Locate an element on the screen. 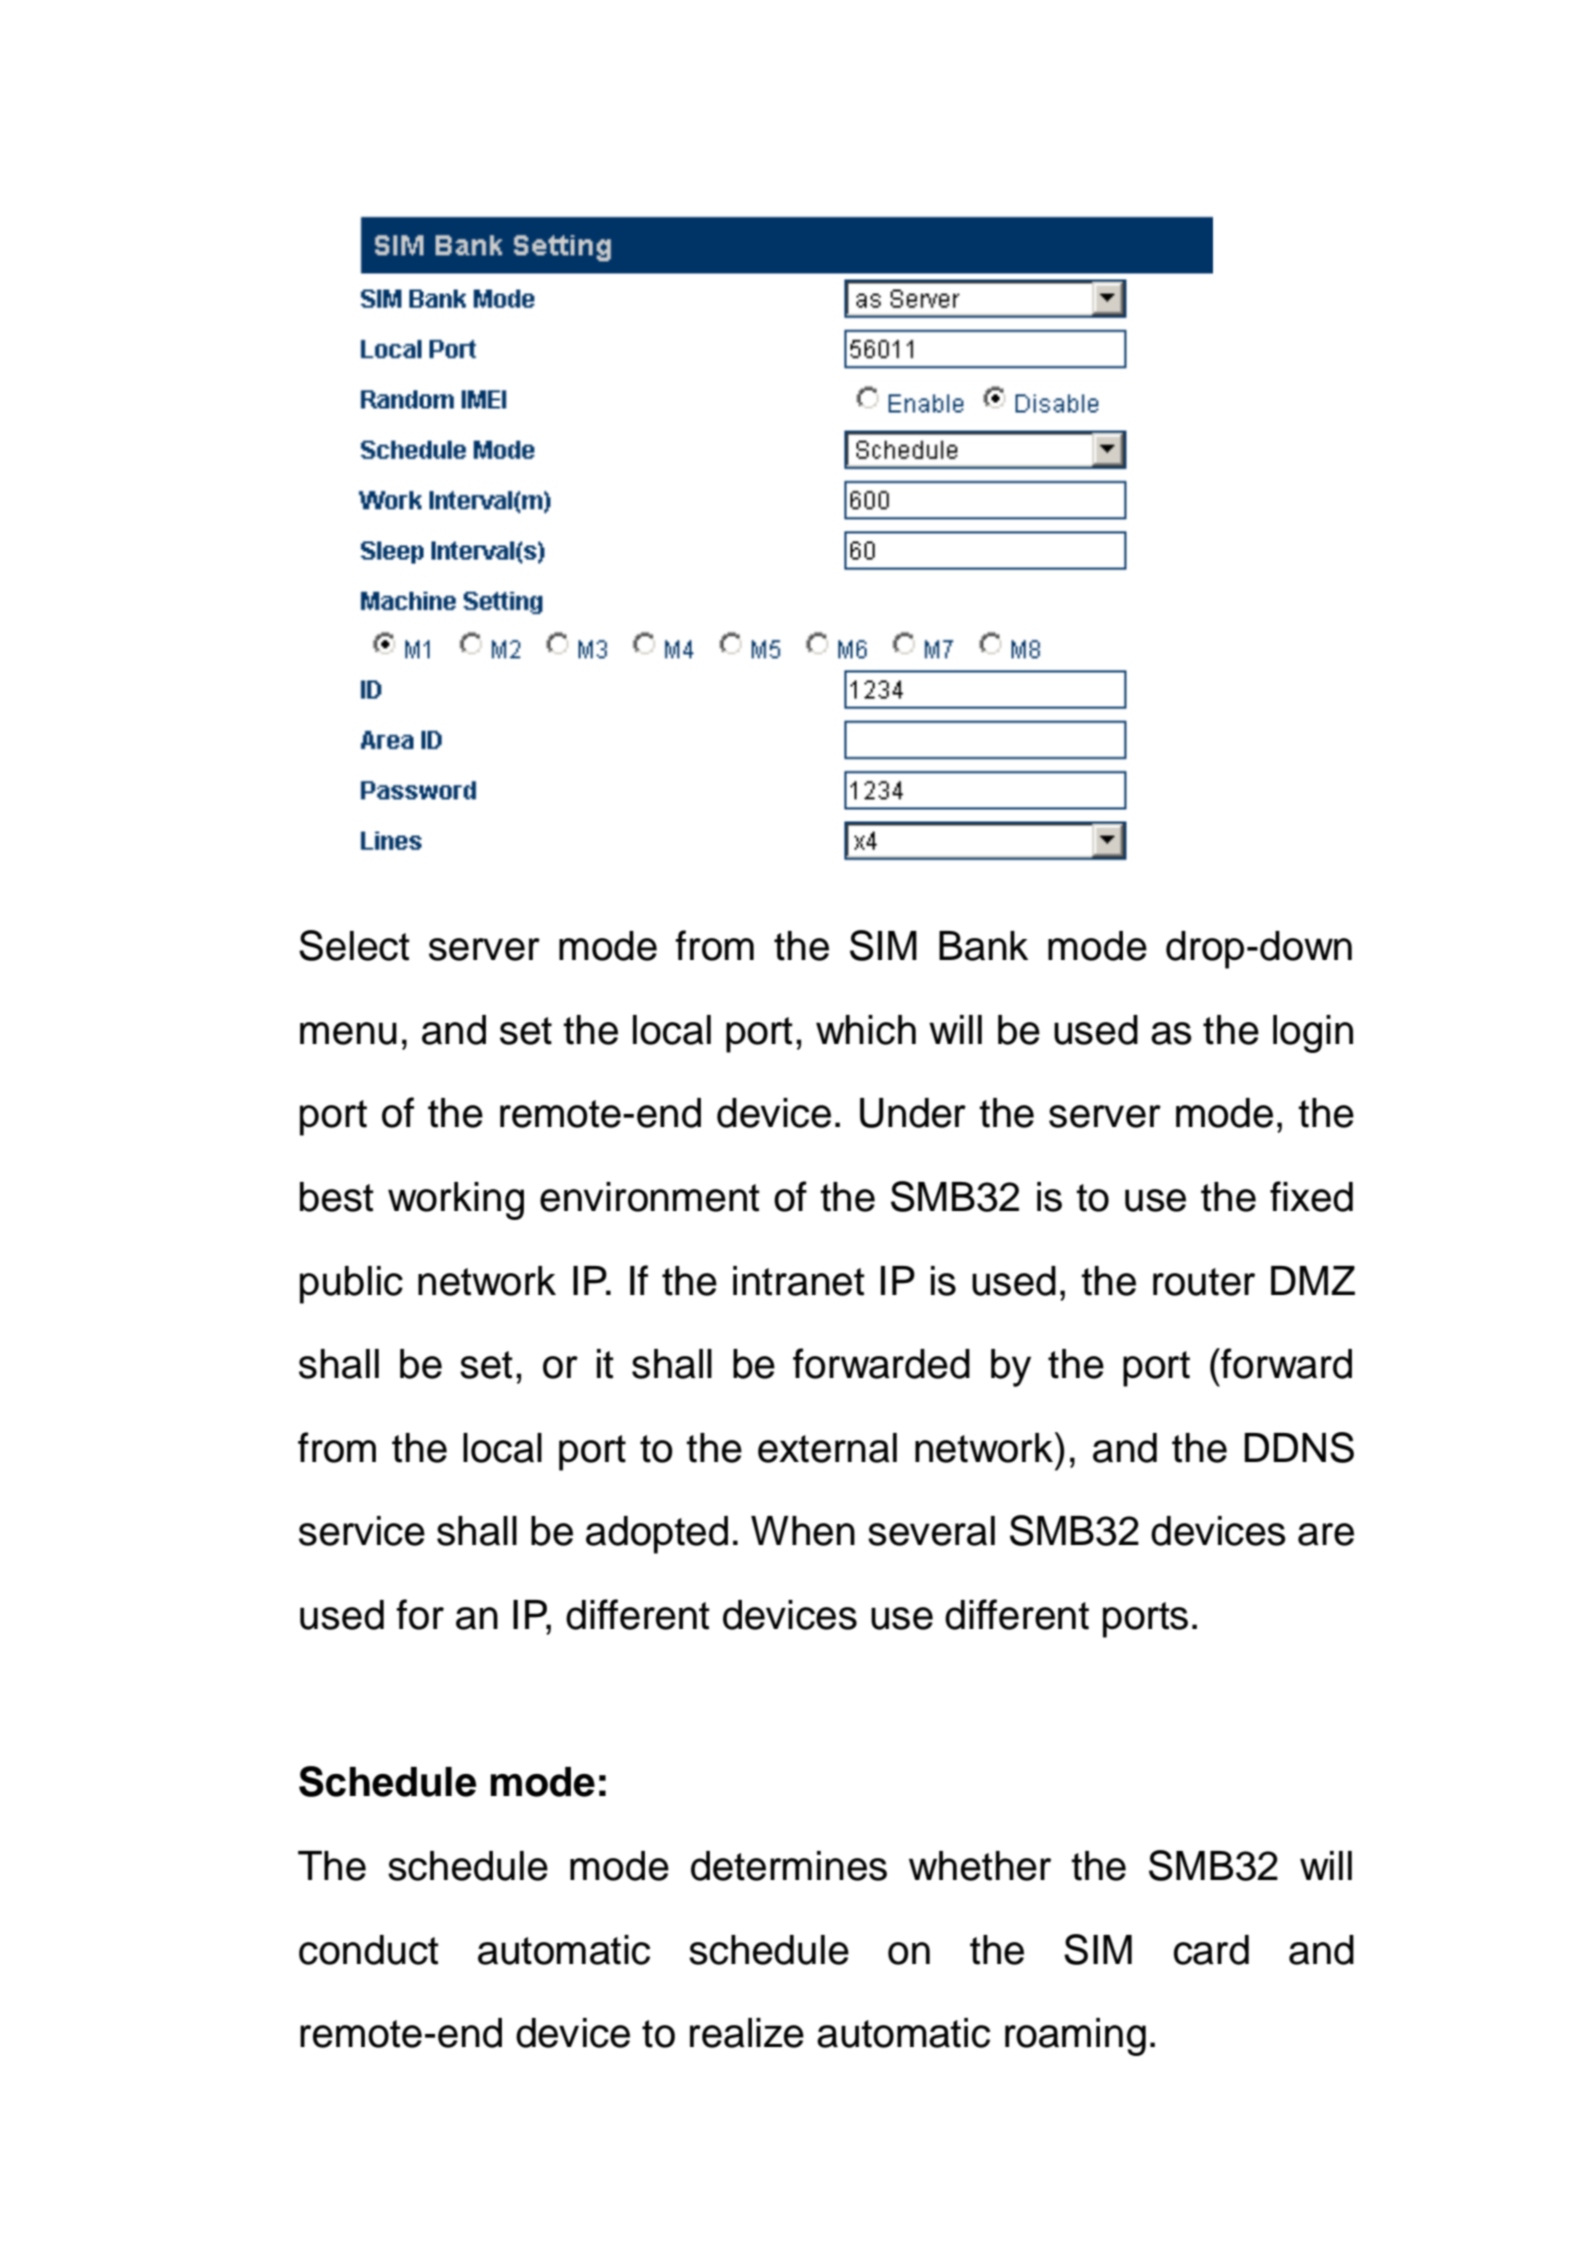 The image size is (1595, 2257). router is located at coordinates (1204, 1282).
